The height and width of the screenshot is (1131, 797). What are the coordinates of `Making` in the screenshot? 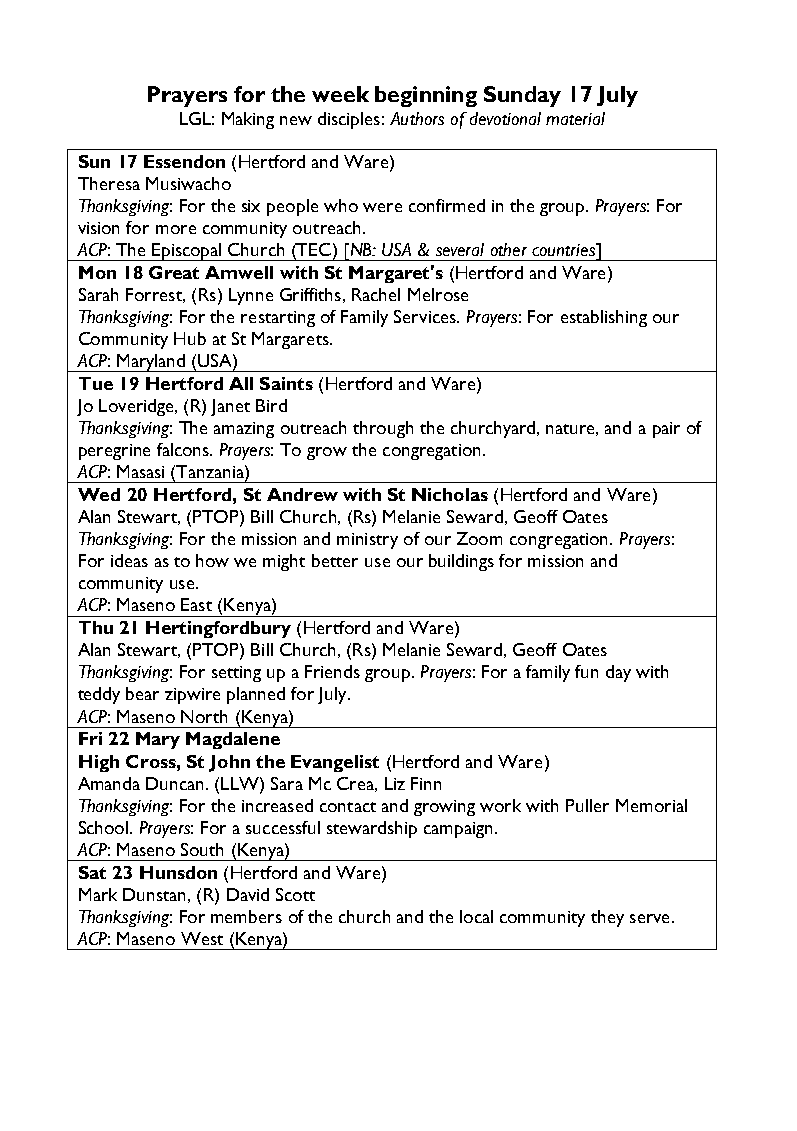 It's located at (248, 120).
